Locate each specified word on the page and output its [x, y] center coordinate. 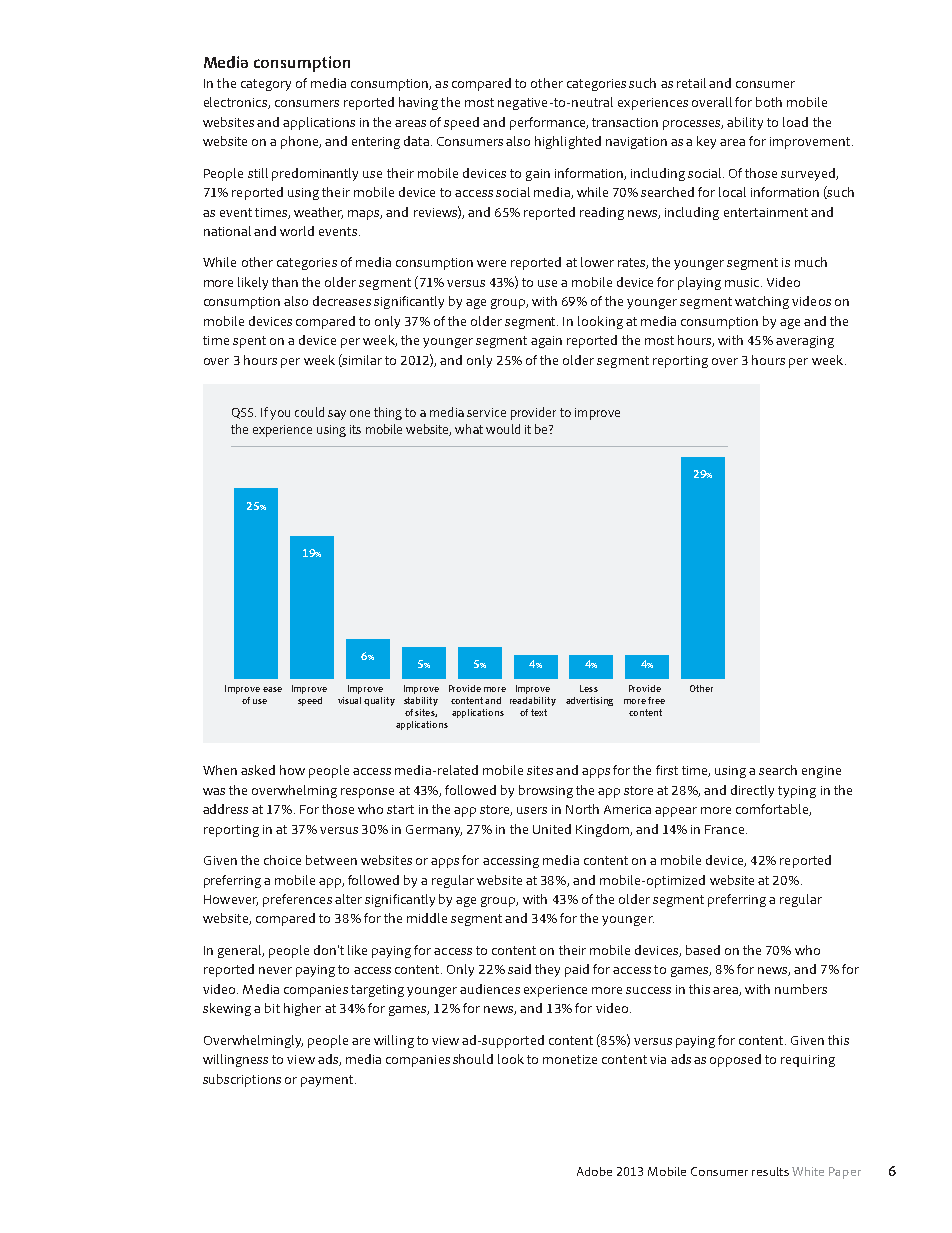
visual [349, 700]
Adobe [594, 1171]
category [266, 85]
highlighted [568, 142]
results [770, 1171]
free [656, 700]
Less [589, 688]
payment [327, 1081]
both [769, 102]
